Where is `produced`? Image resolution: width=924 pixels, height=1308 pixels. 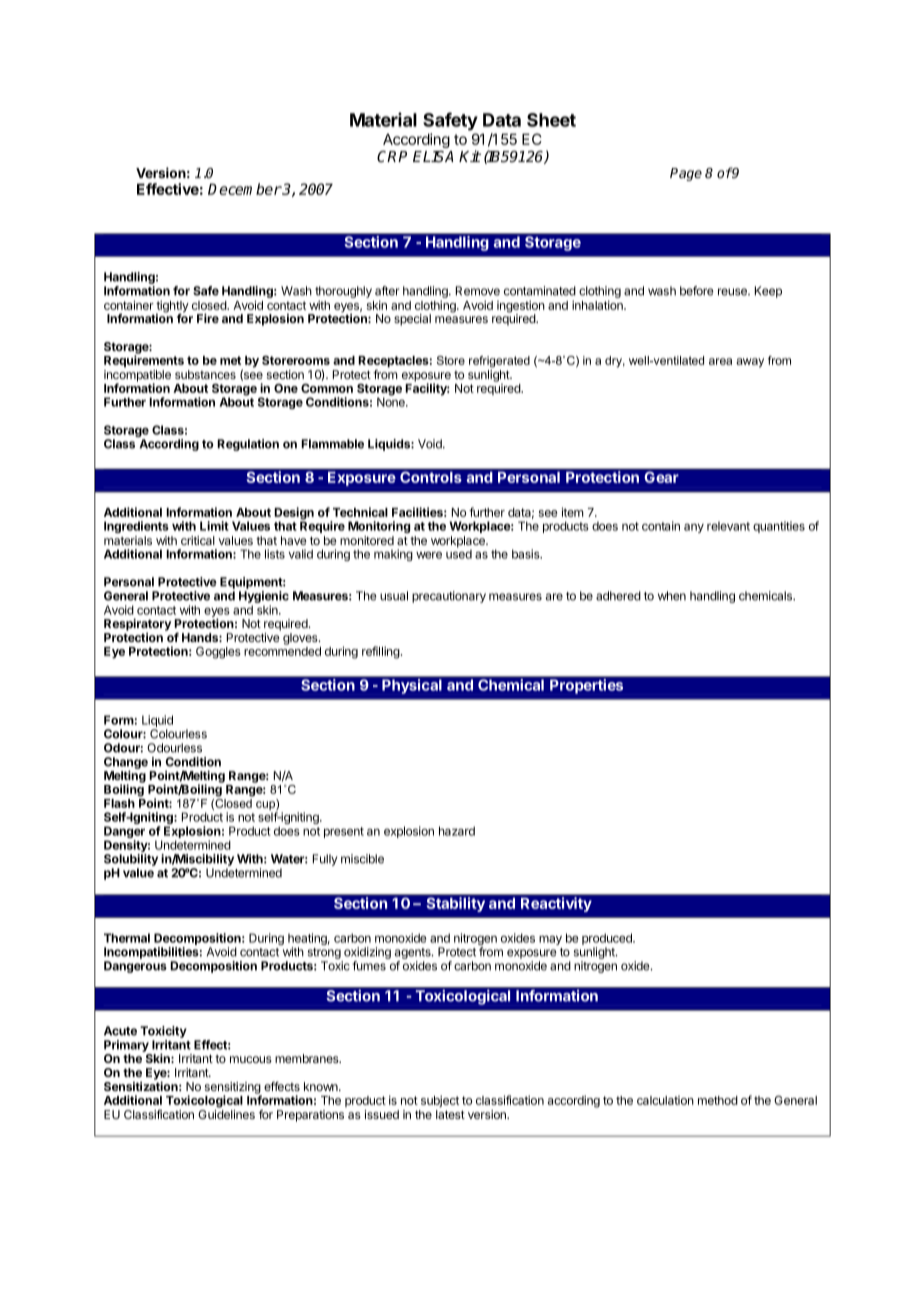
produced is located at coordinates (608, 939).
